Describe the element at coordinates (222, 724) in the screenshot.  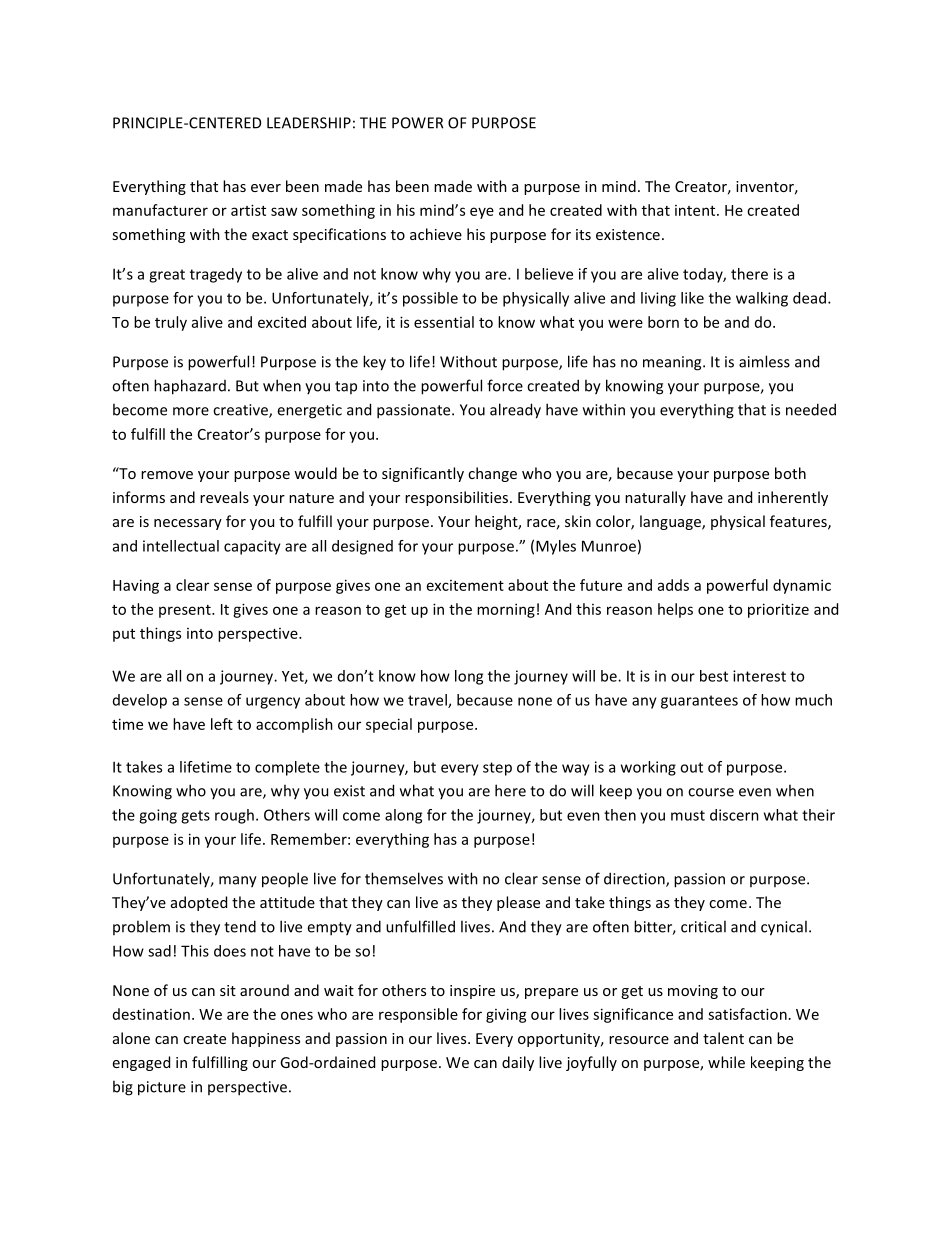
I see `left` at that location.
